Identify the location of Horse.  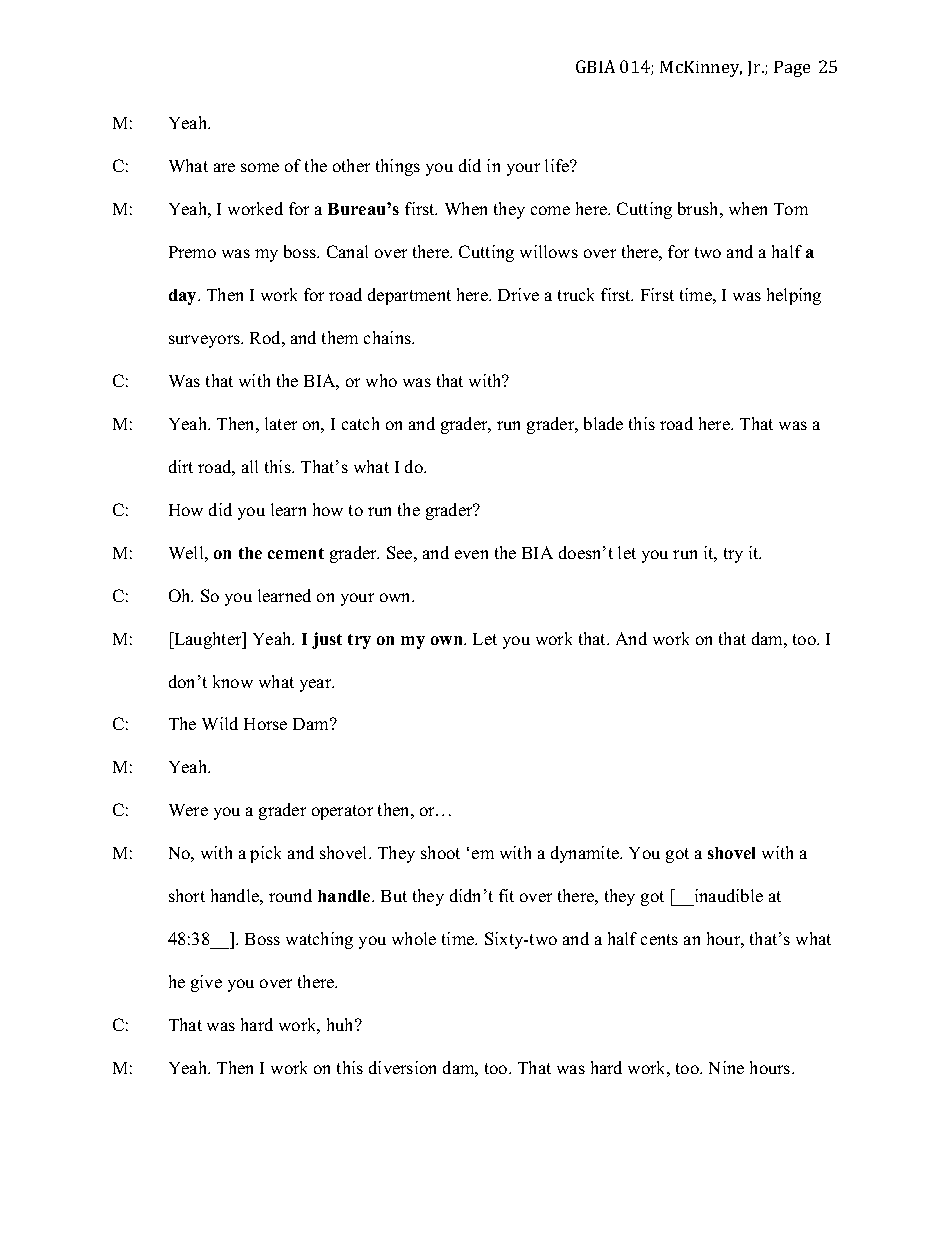
(265, 724).
